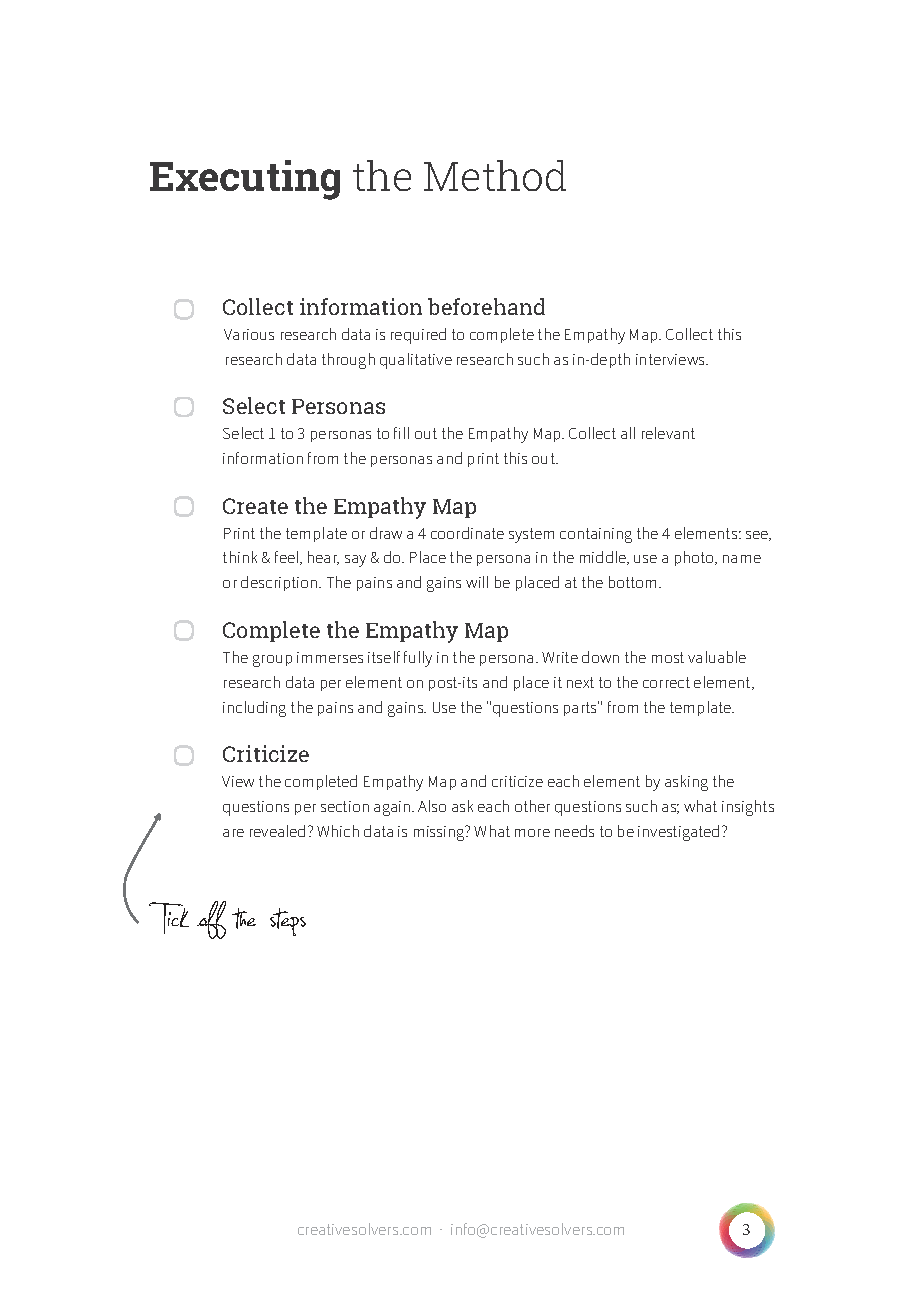 The image size is (924, 1308). I want to click on Executing, so click(245, 180).
